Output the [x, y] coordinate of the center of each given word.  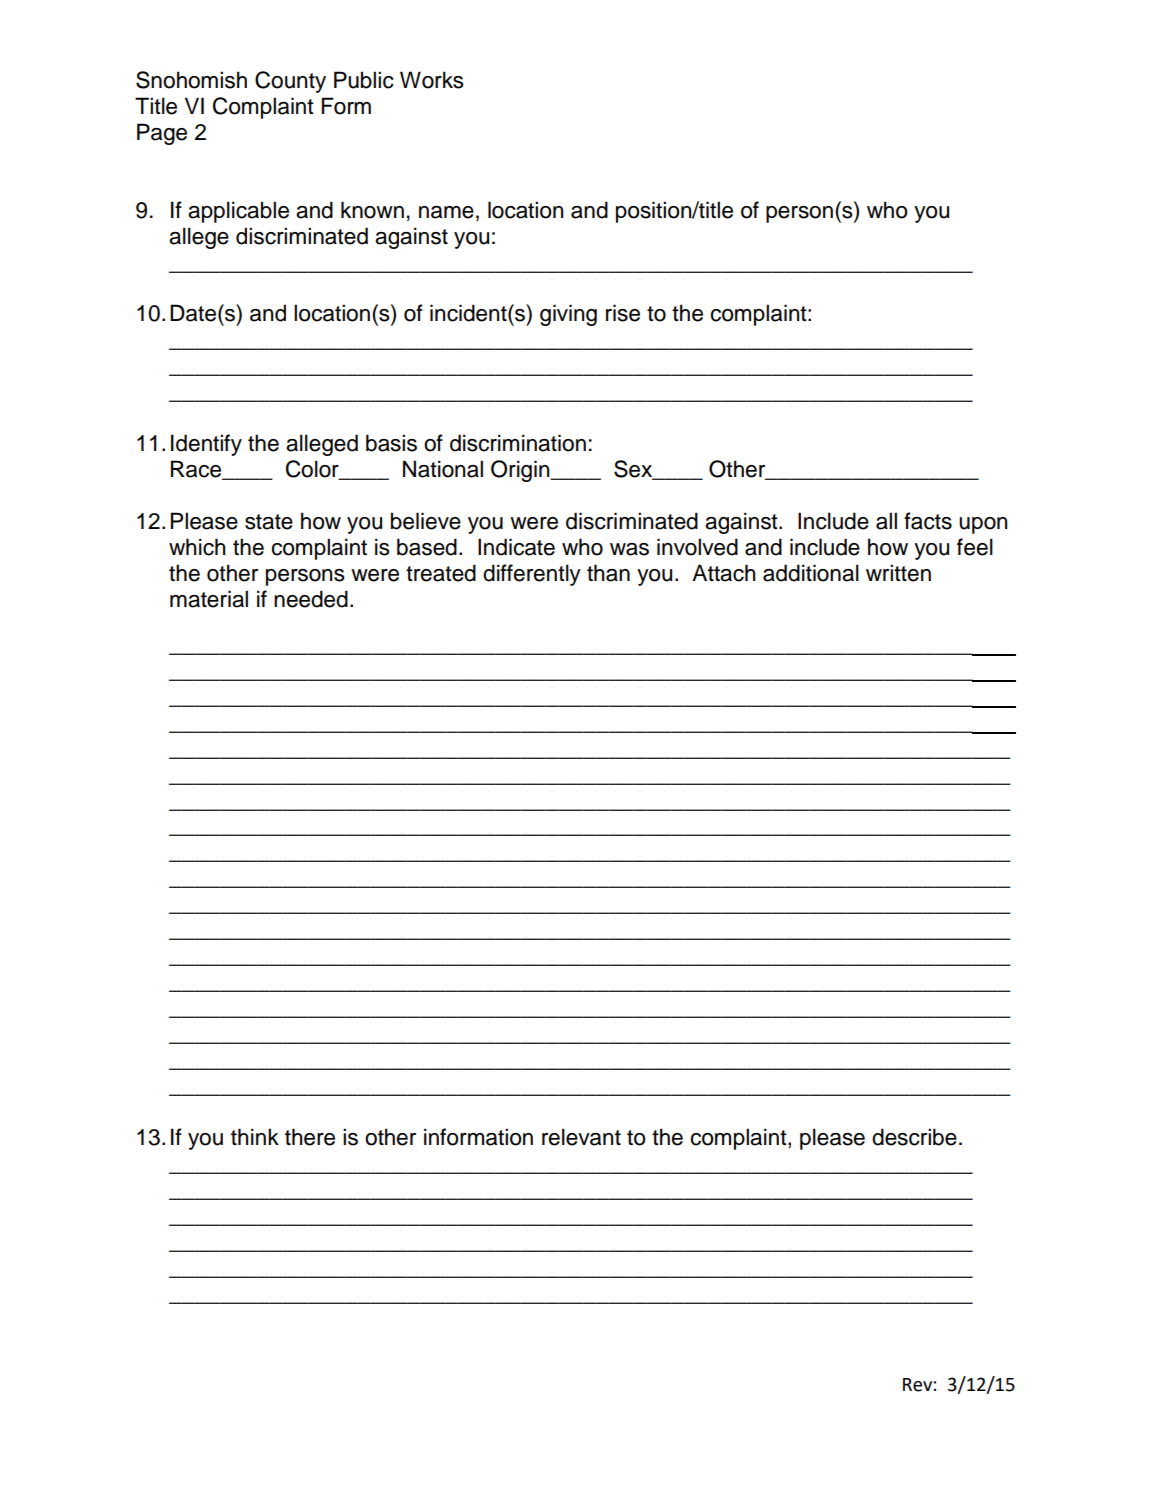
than [608, 573]
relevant [581, 1137]
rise [623, 313]
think [255, 1136]
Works [432, 80]
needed [311, 599]
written [898, 573]
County [290, 82]
